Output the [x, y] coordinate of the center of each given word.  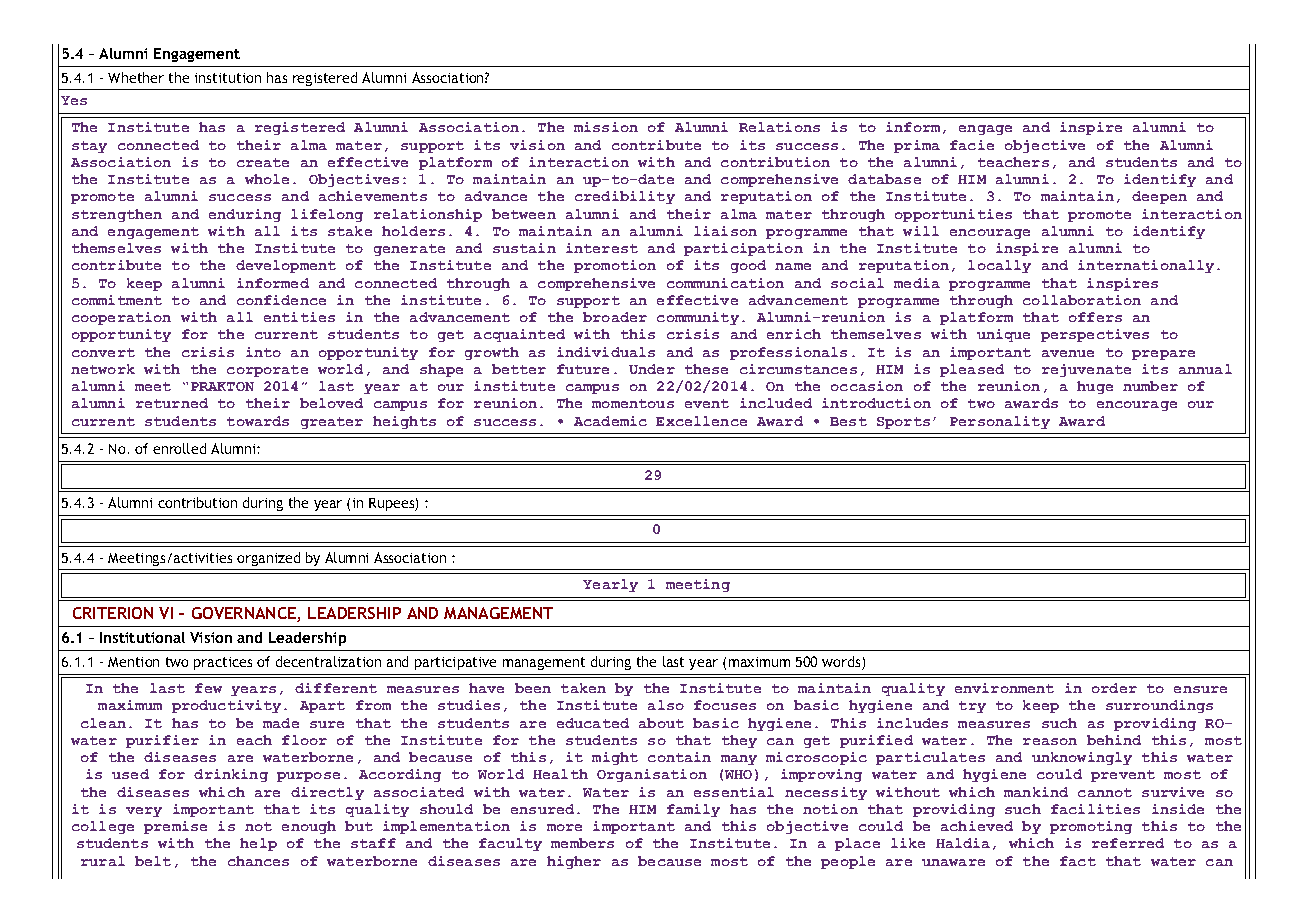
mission [606, 127]
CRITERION [113, 613]
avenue [1068, 353]
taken [583, 688]
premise [175, 827]
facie [972, 145]
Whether [136, 77]
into [263, 352]
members [582, 843]
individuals [606, 352]
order [1114, 688]
